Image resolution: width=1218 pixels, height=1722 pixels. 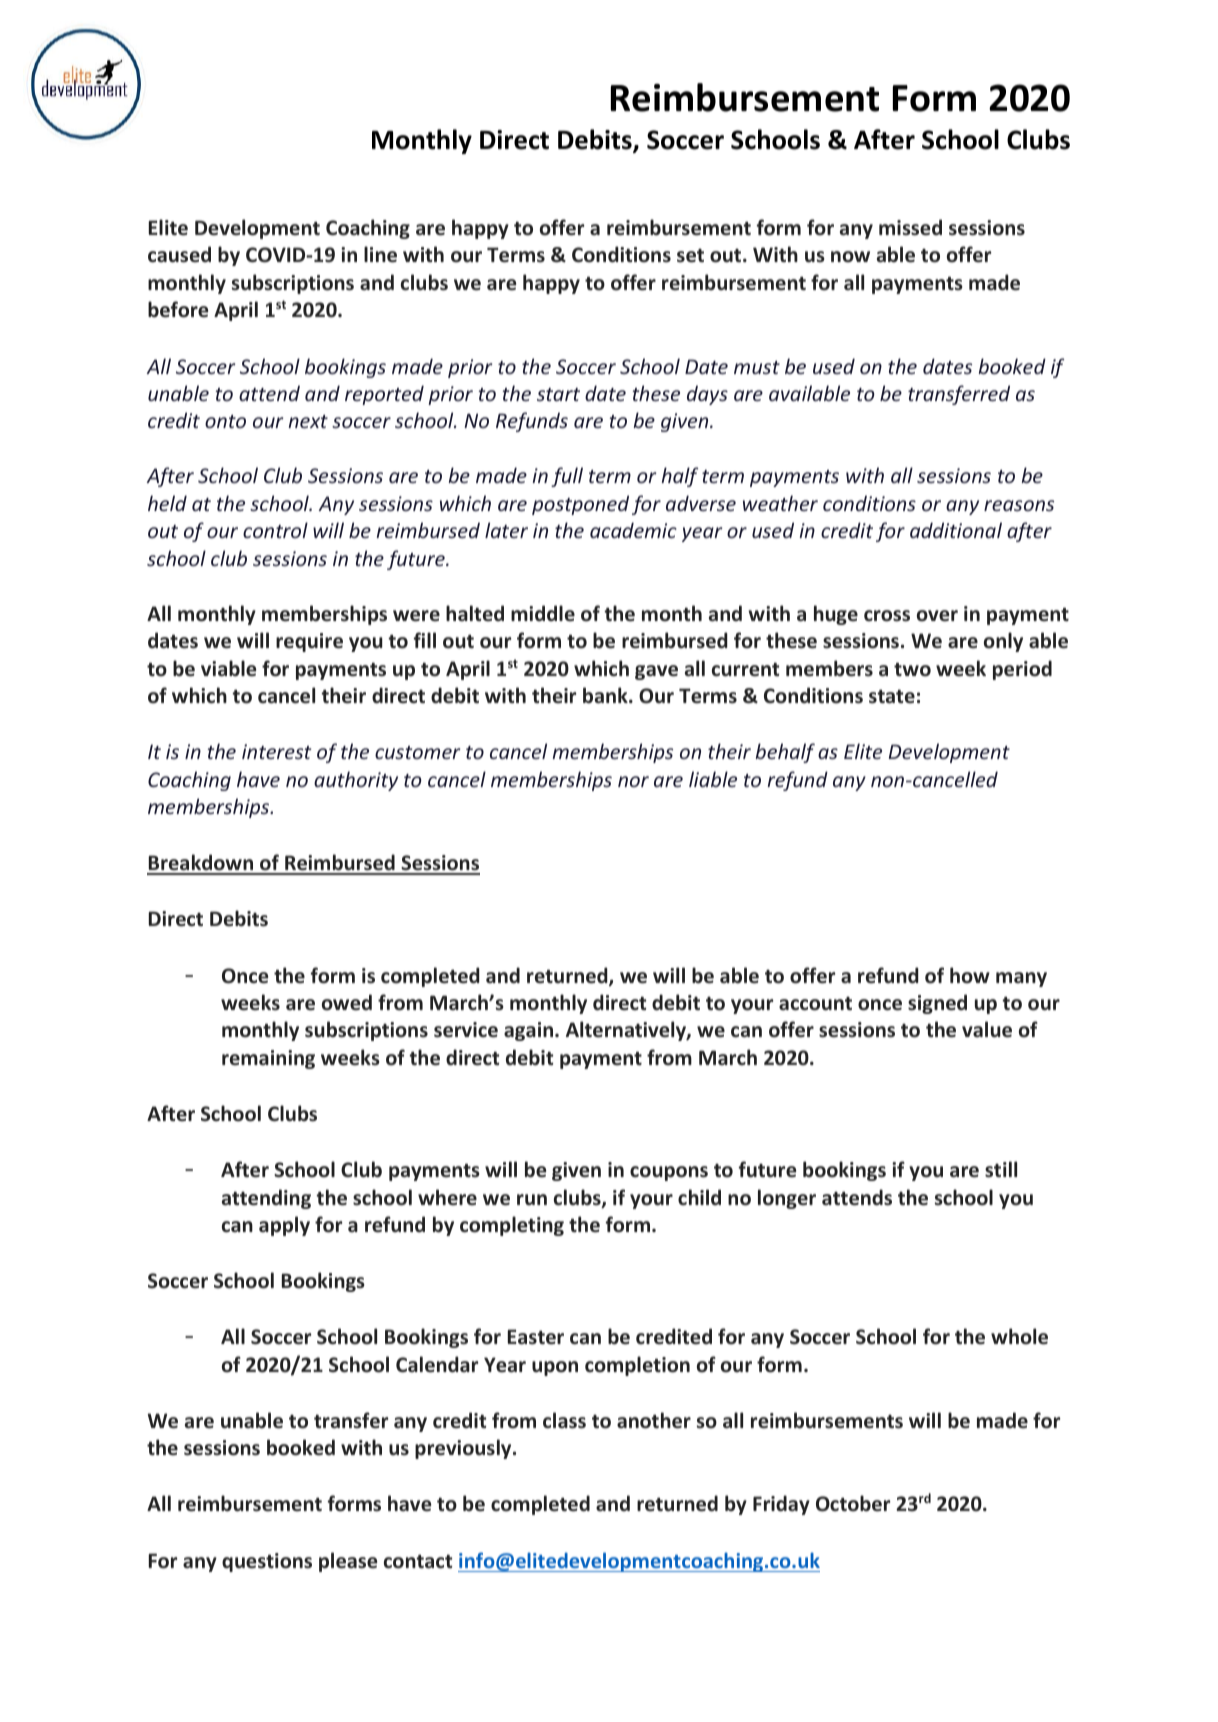 I want to click on still, so click(x=1001, y=1169).
